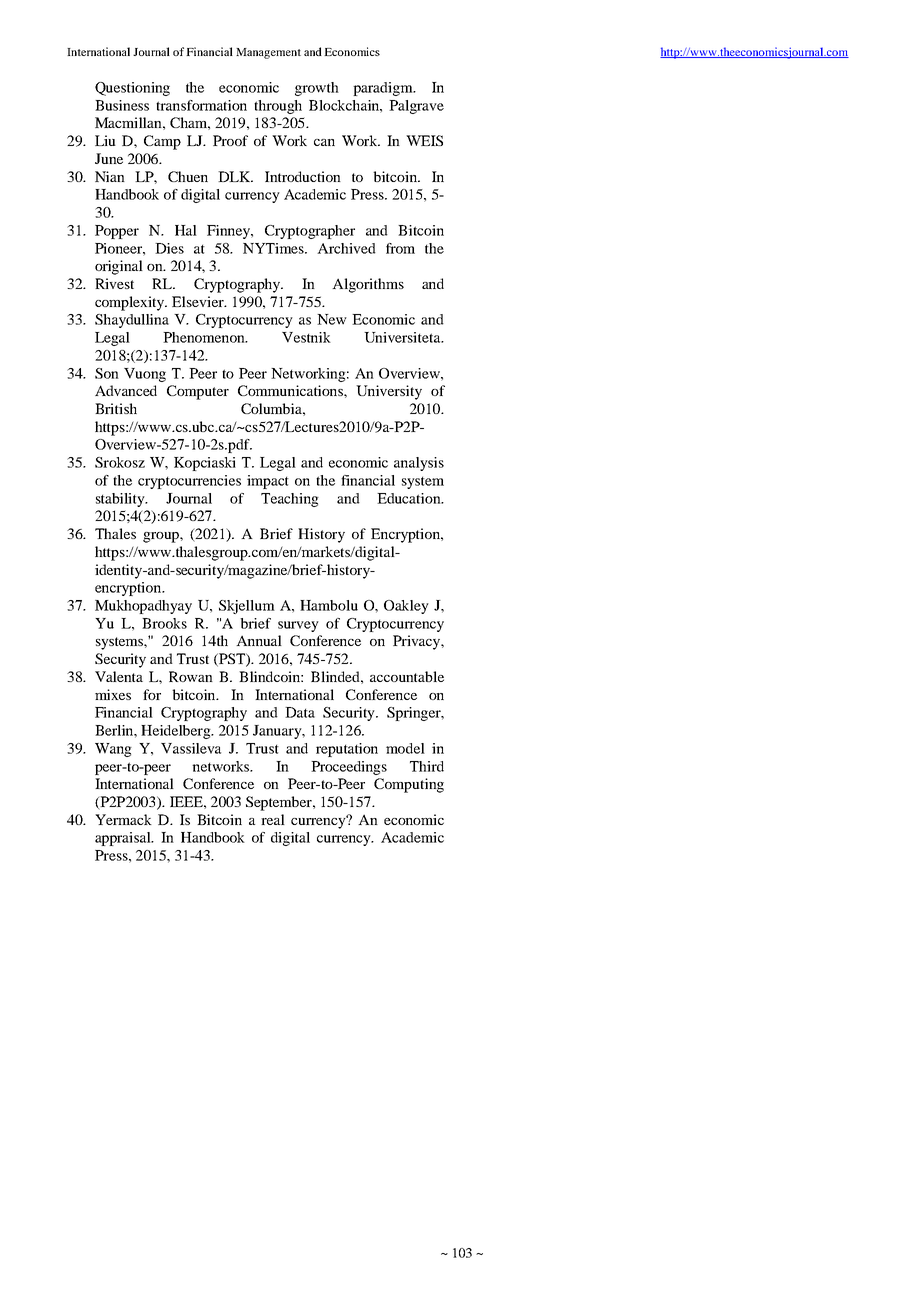 The image size is (924, 1307). What do you see at coordinates (132, 89) in the screenshot?
I see `Questioning` at bounding box center [132, 89].
